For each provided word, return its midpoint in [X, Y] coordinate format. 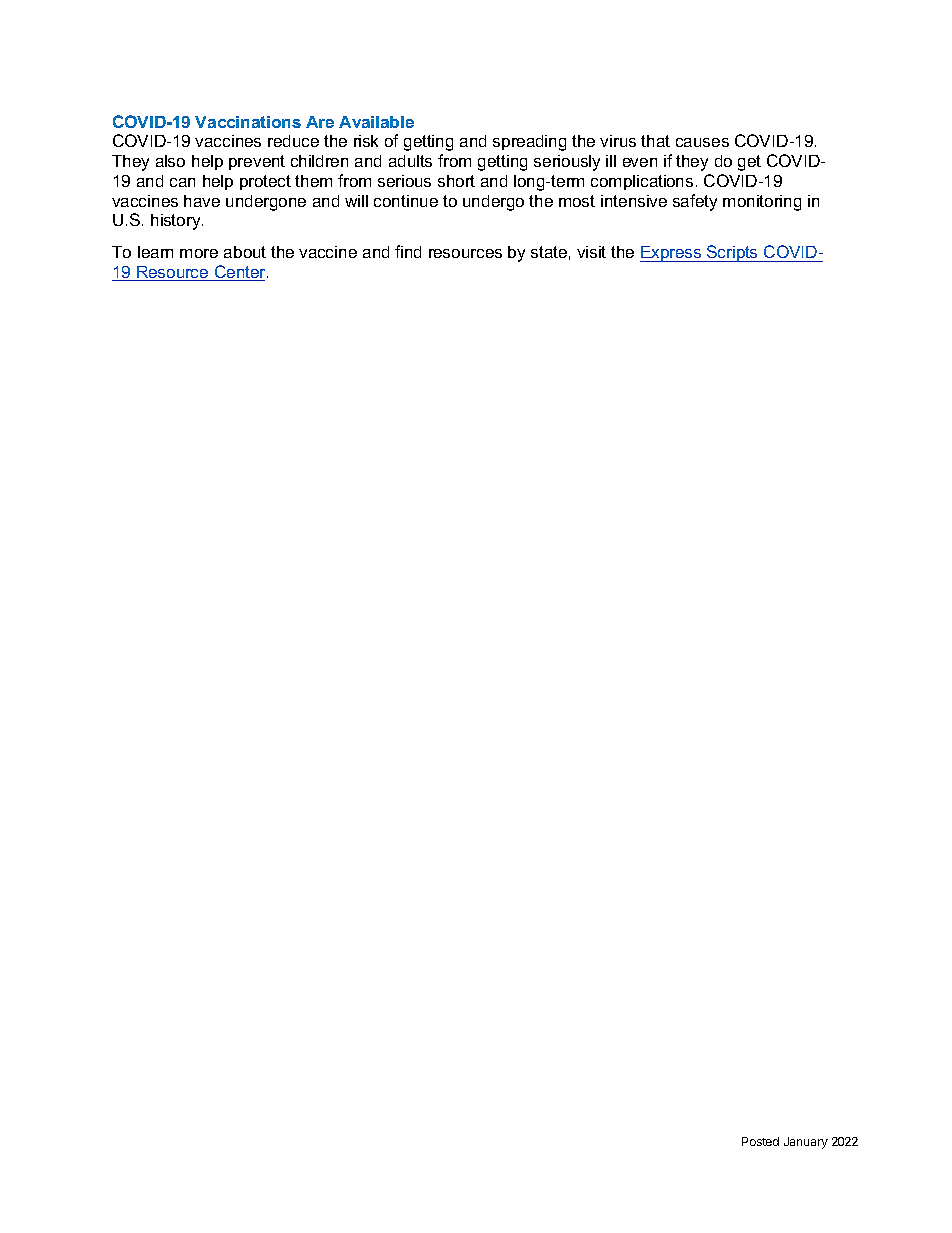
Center [240, 273]
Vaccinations [248, 122]
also [170, 161]
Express [672, 254]
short [456, 181]
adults [410, 161]
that [655, 141]
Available [376, 122]
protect [265, 182]
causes [702, 142]
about [245, 252]
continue [406, 201]
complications [642, 182]
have [202, 201]
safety [695, 202]
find [408, 251]
